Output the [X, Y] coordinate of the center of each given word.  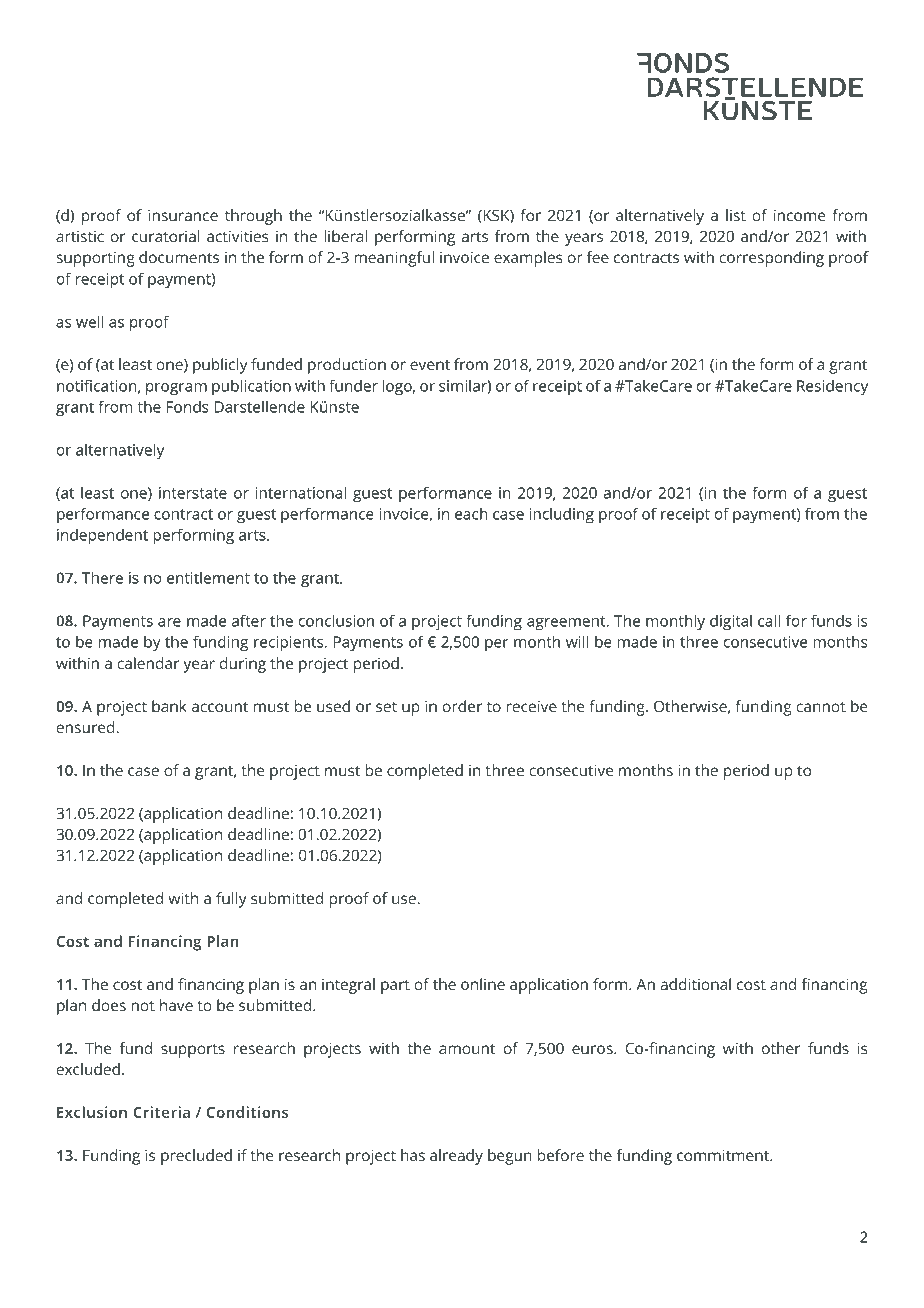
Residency [832, 387]
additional [695, 984]
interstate [193, 493]
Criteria [161, 1112]
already [456, 1157]
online [483, 984]
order [462, 706]
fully [231, 900]
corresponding [771, 259]
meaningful [394, 259]
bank [169, 706]
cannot [821, 707]
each [471, 513]
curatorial [166, 236]
